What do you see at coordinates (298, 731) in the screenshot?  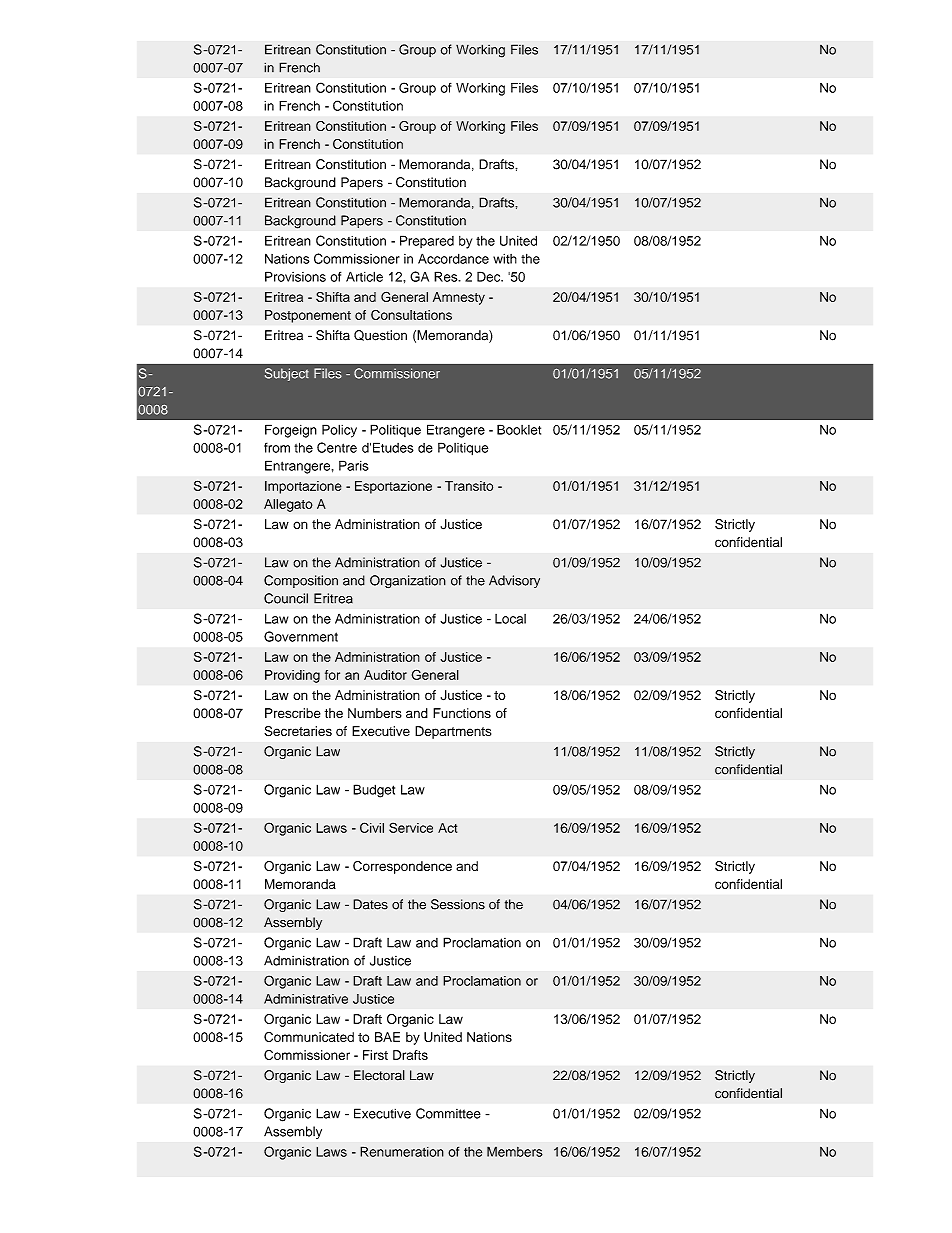 I see `Secretaries` at bounding box center [298, 731].
